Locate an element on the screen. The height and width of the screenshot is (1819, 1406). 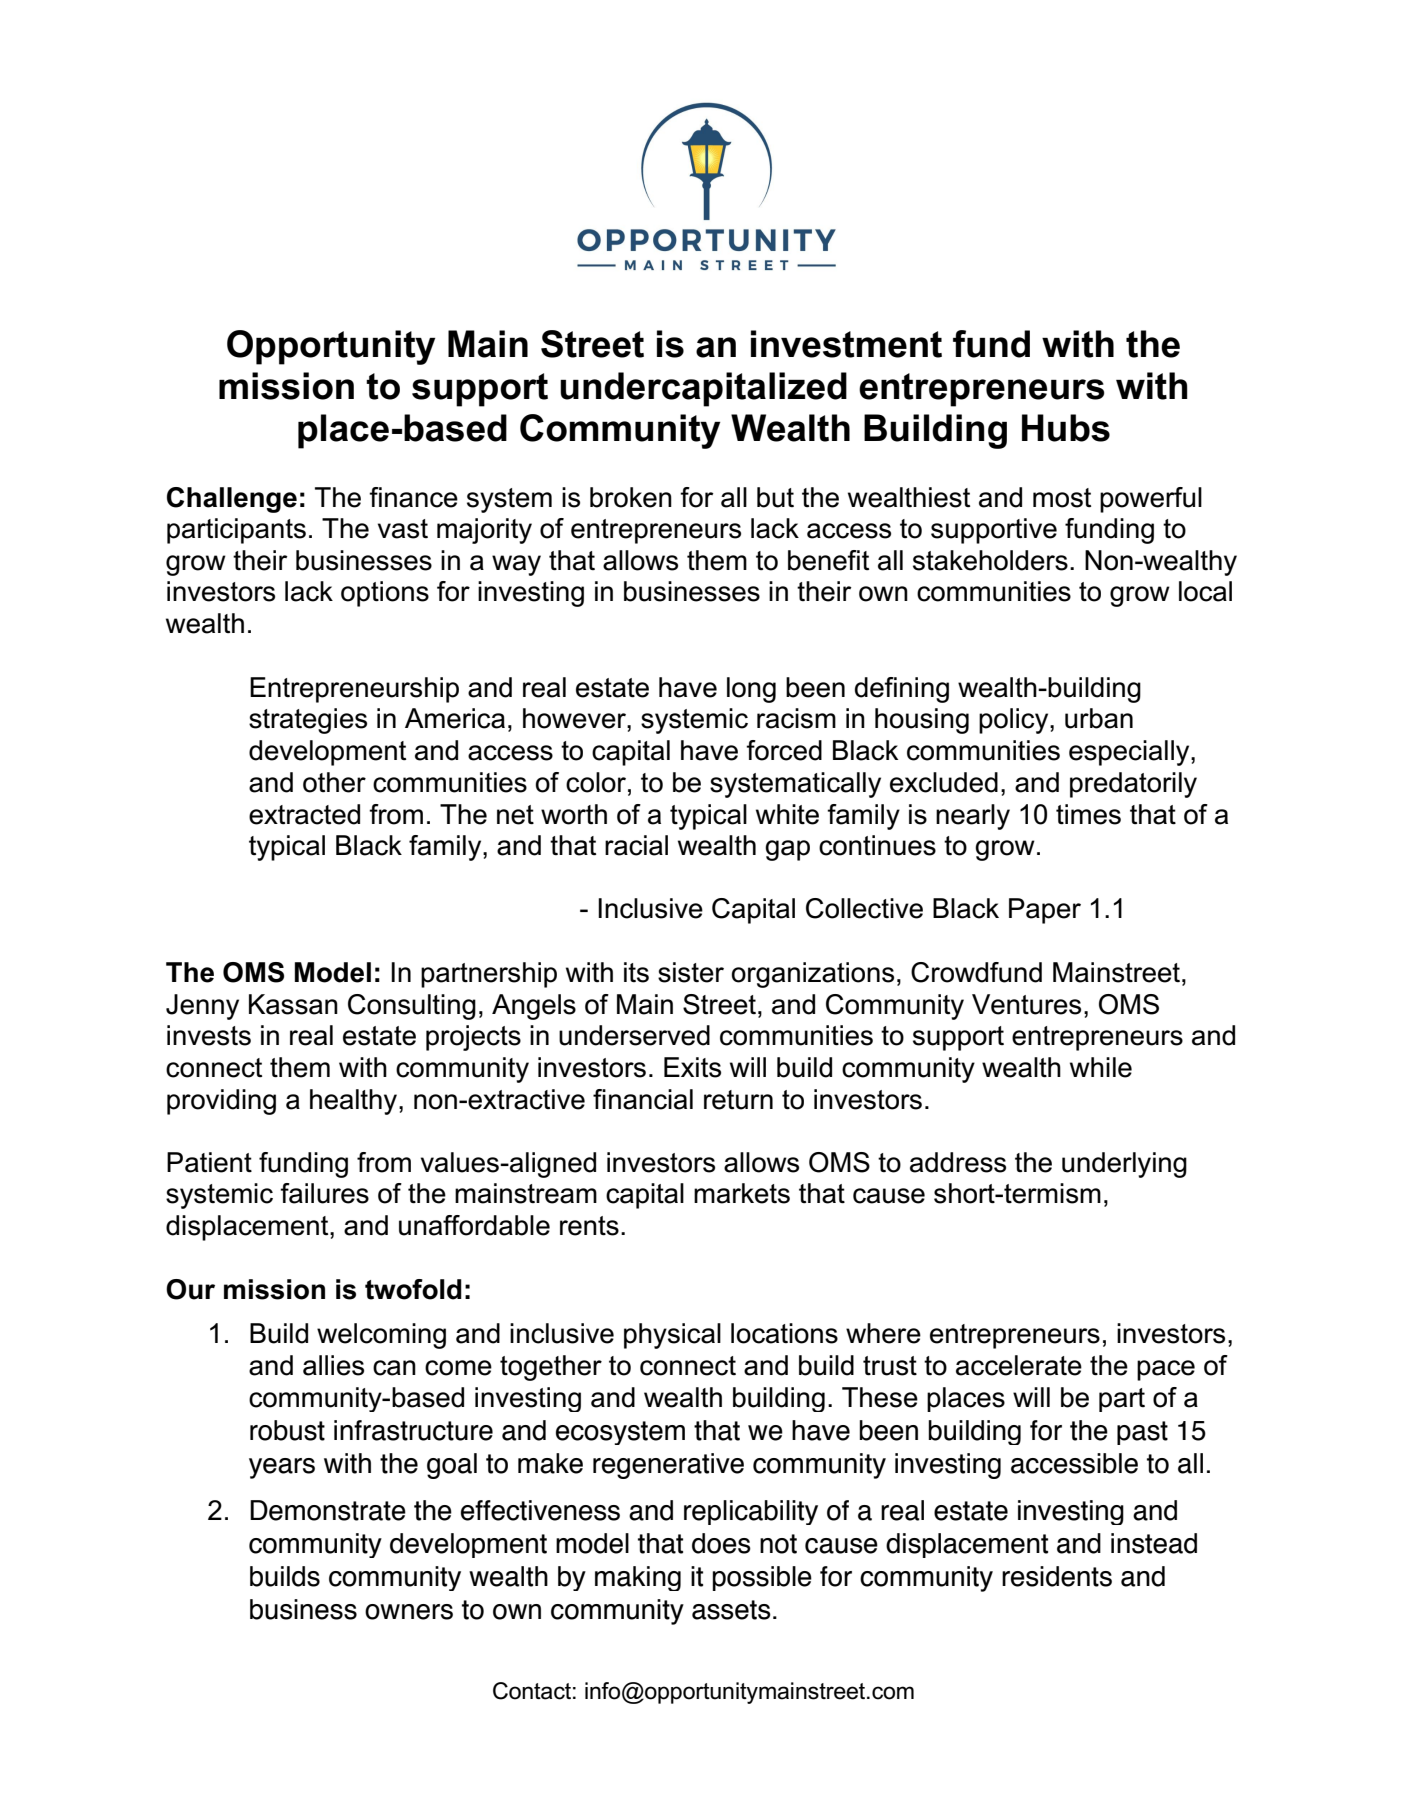
options is located at coordinates (385, 594).
